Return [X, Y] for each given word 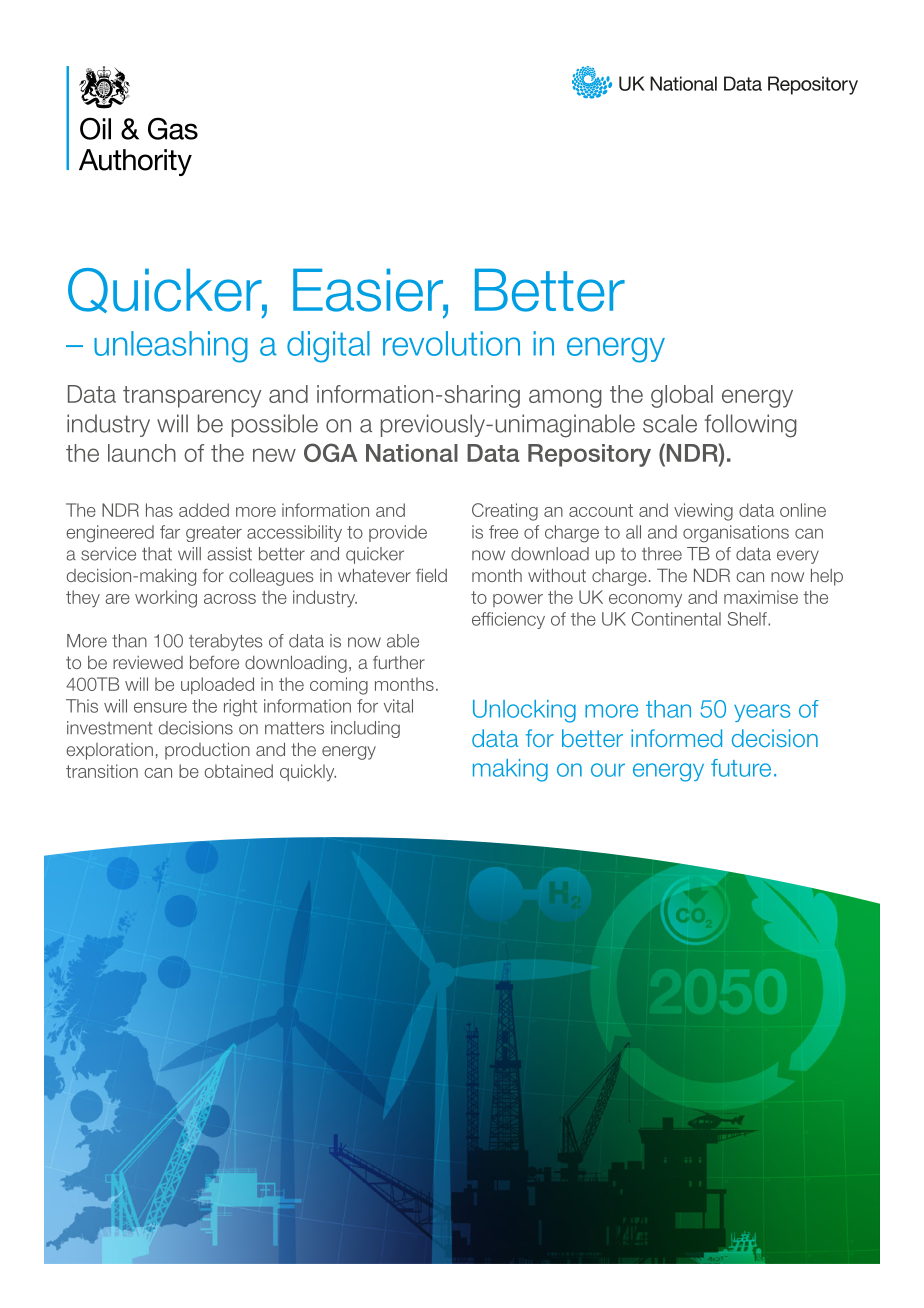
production [207, 751]
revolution [451, 343]
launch [142, 453]
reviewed [148, 662]
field [431, 575]
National [412, 453]
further [399, 662]
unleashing [171, 347]
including [365, 729]
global [682, 396]
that [157, 554]
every [798, 557]
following [751, 426]
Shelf [748, 619]
